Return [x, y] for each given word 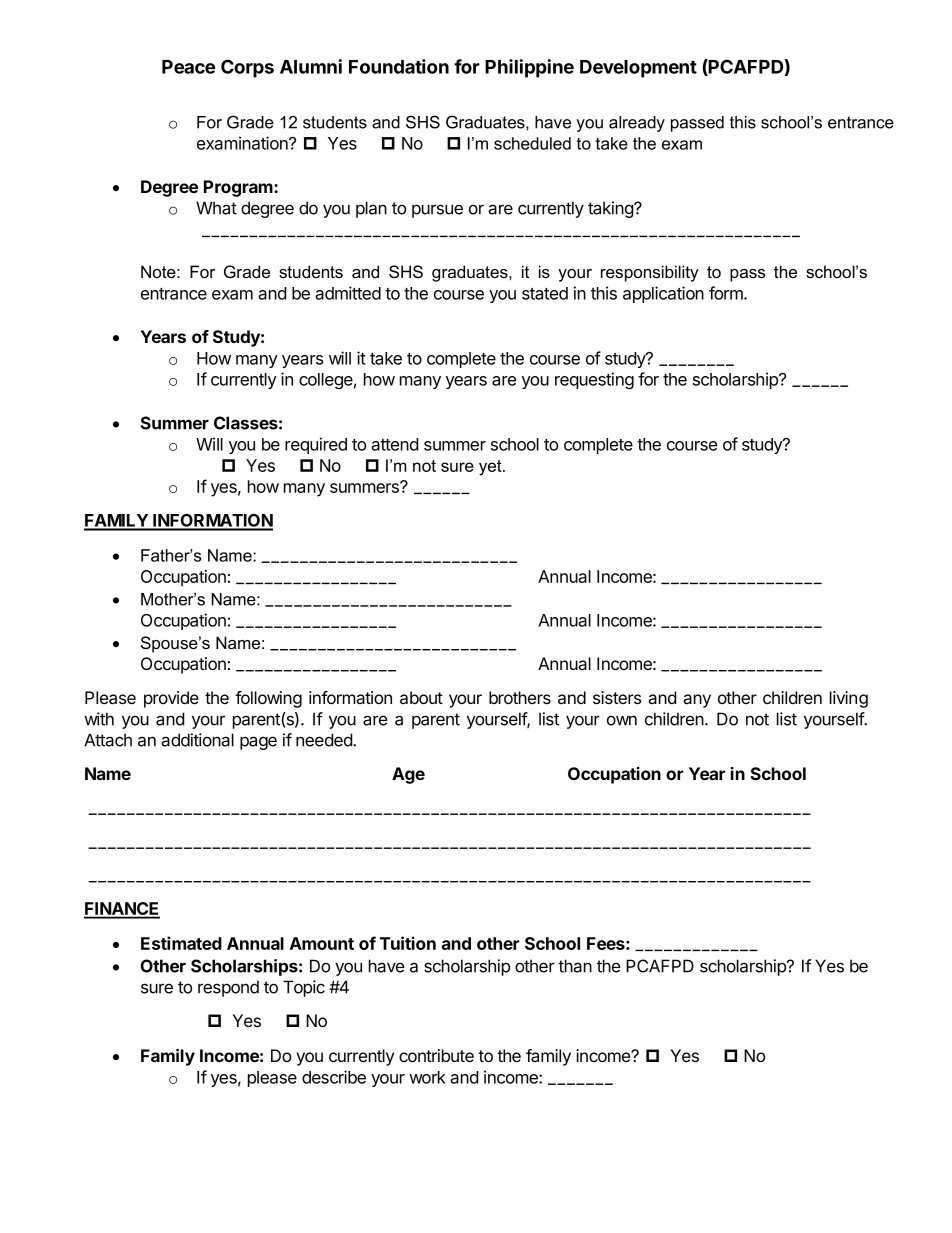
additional [197, 740]
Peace [188, 67]
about [421, 698]
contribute [436, 1055]
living [849, 699]
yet [491, 468]
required [316, 445]
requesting [594, 381]
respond [228, 988]
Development [638, 69]
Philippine [529, 68]
